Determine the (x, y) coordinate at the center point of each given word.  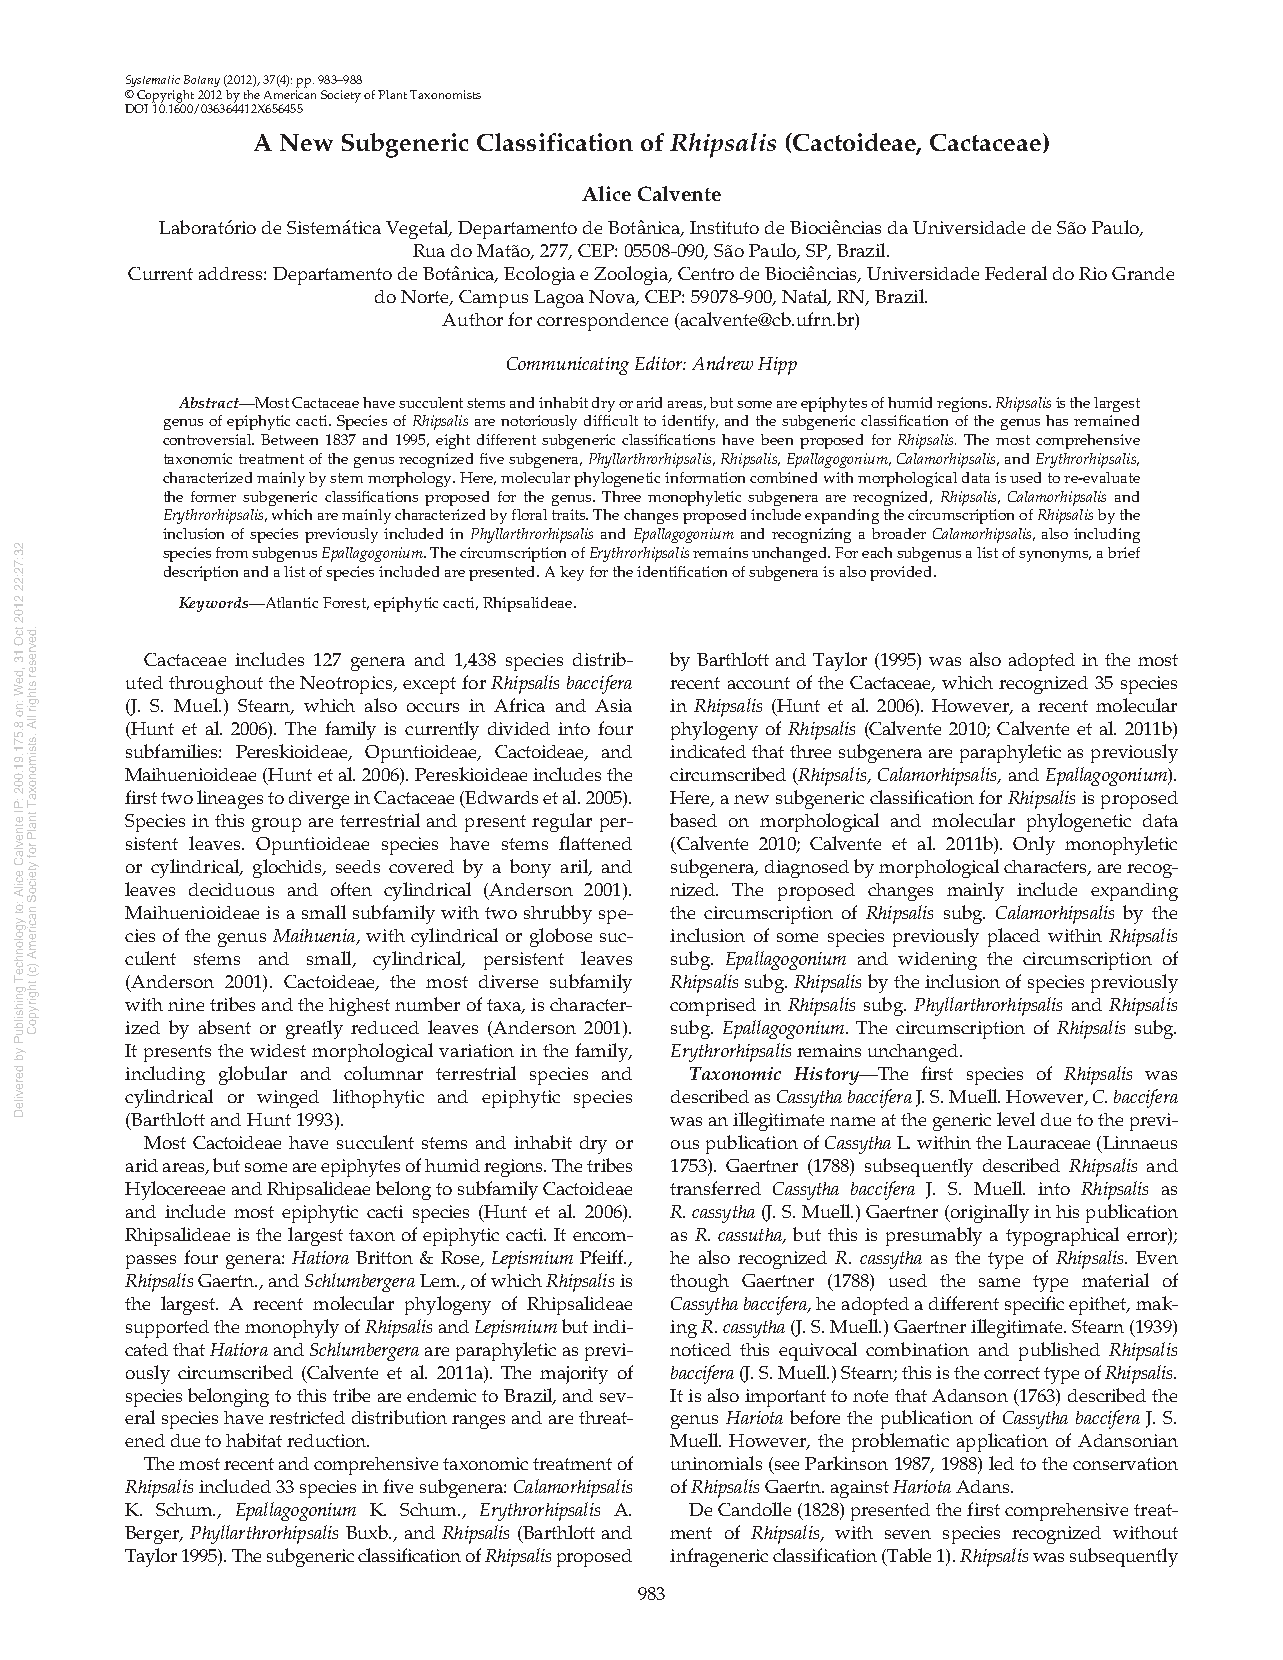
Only (1034, 845)
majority (574, 1375)
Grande (1143, 273)
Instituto (724, 227)
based (693, 820)
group (276, 825)
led (1001, 1463)
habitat (254, 1440)
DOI (136, 108)
